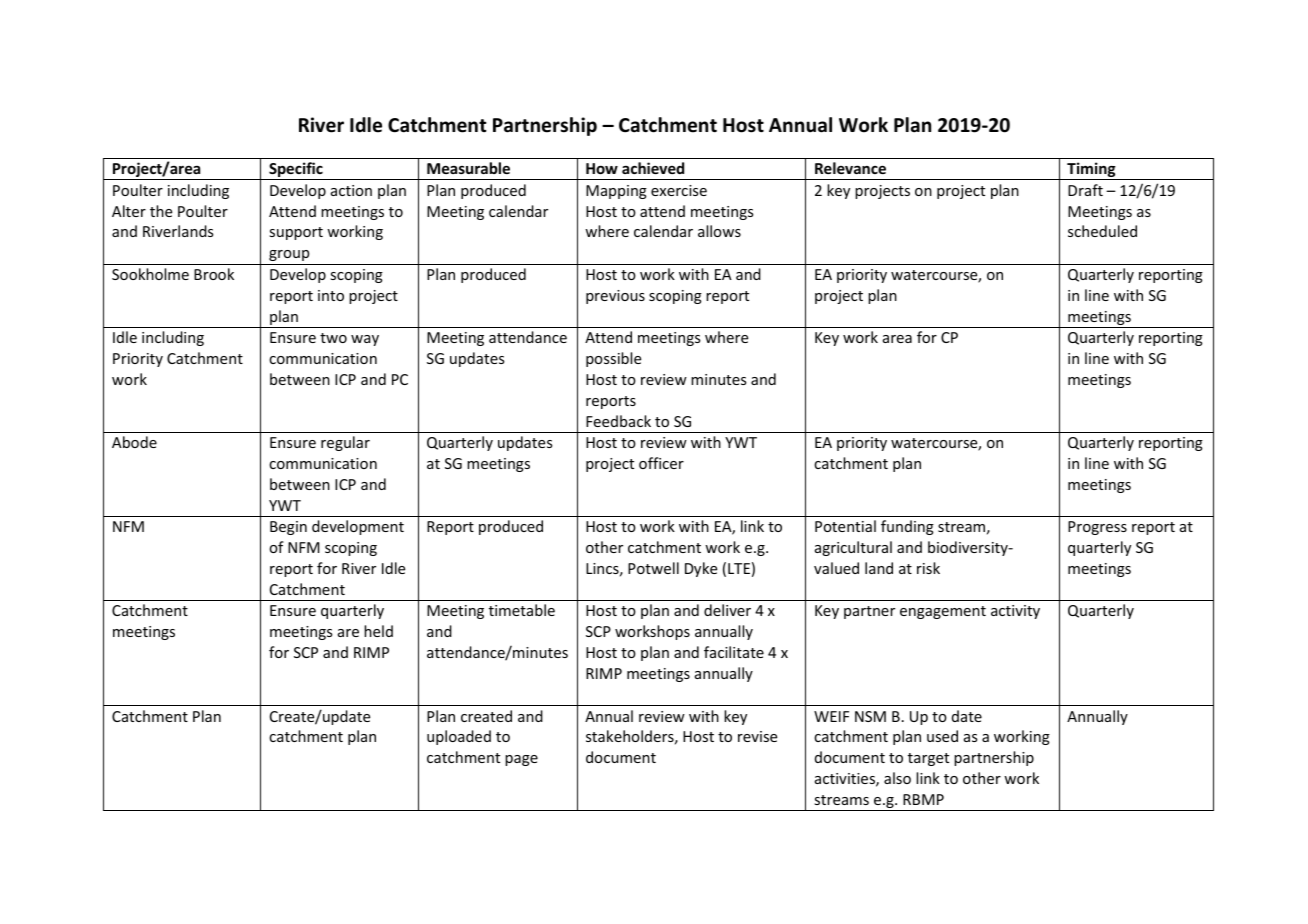 Image resolution: width=1308 pixels, height=924 pixels. Describe the element at coordinates (907, 527) in the screenshot. I see `funding` at that location.
